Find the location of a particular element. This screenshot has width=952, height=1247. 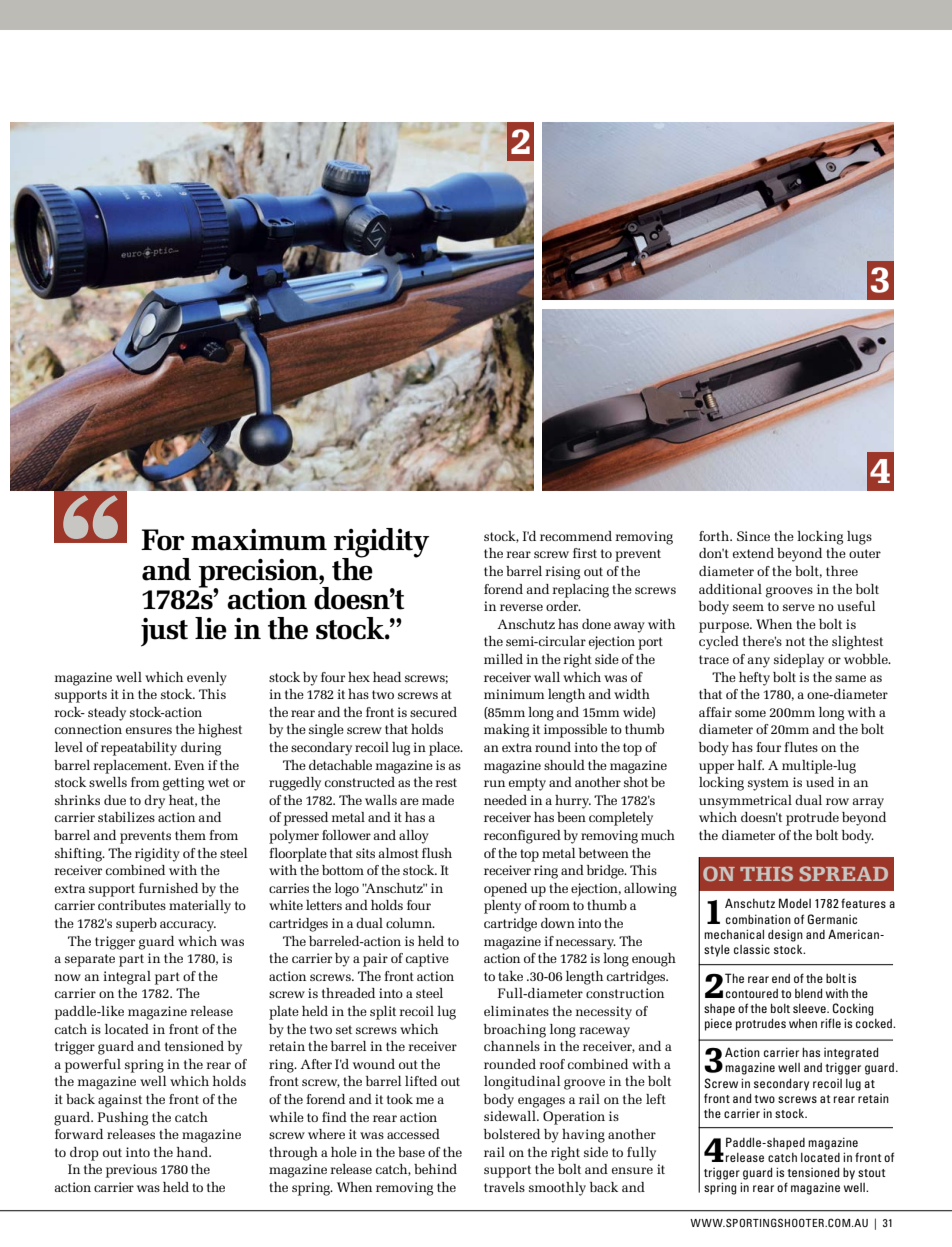

unsymmetrical is located at coordinates (745, 802).
